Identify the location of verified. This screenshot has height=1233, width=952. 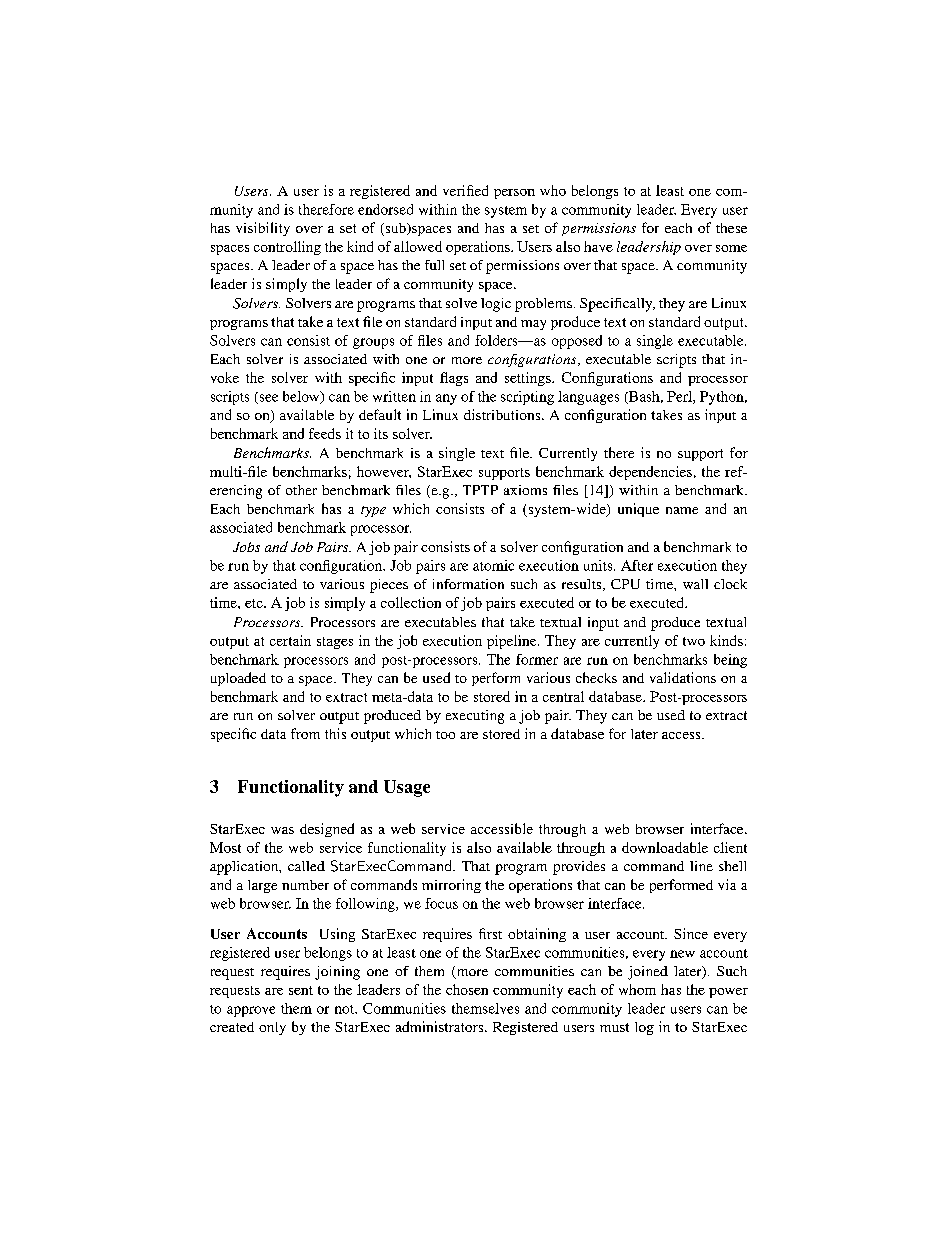
(465, 190).
